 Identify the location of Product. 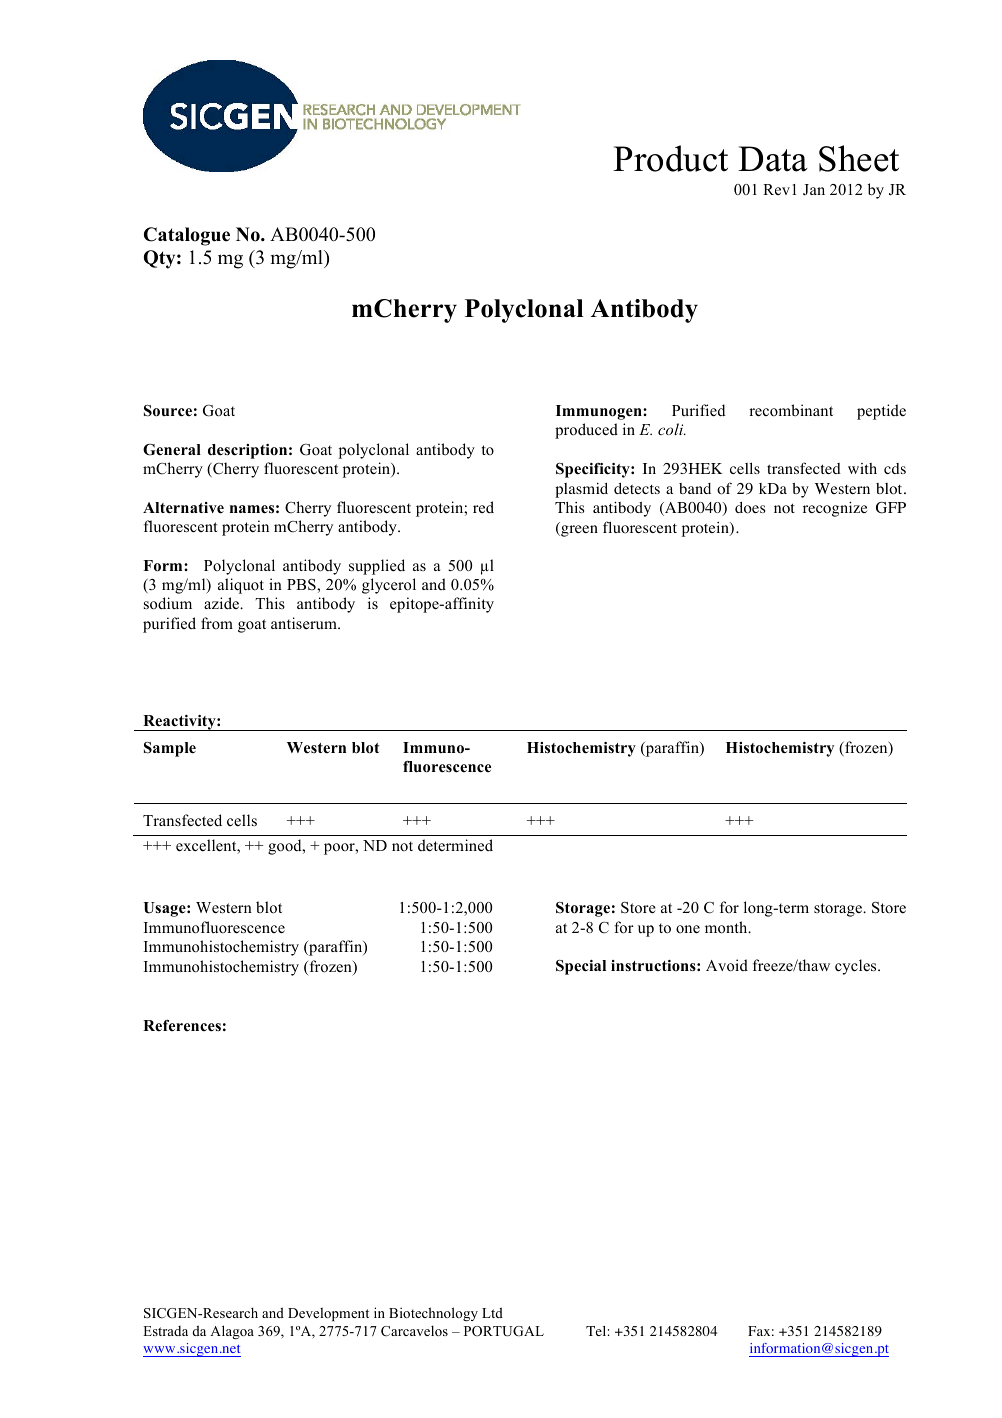
(670, 158).
